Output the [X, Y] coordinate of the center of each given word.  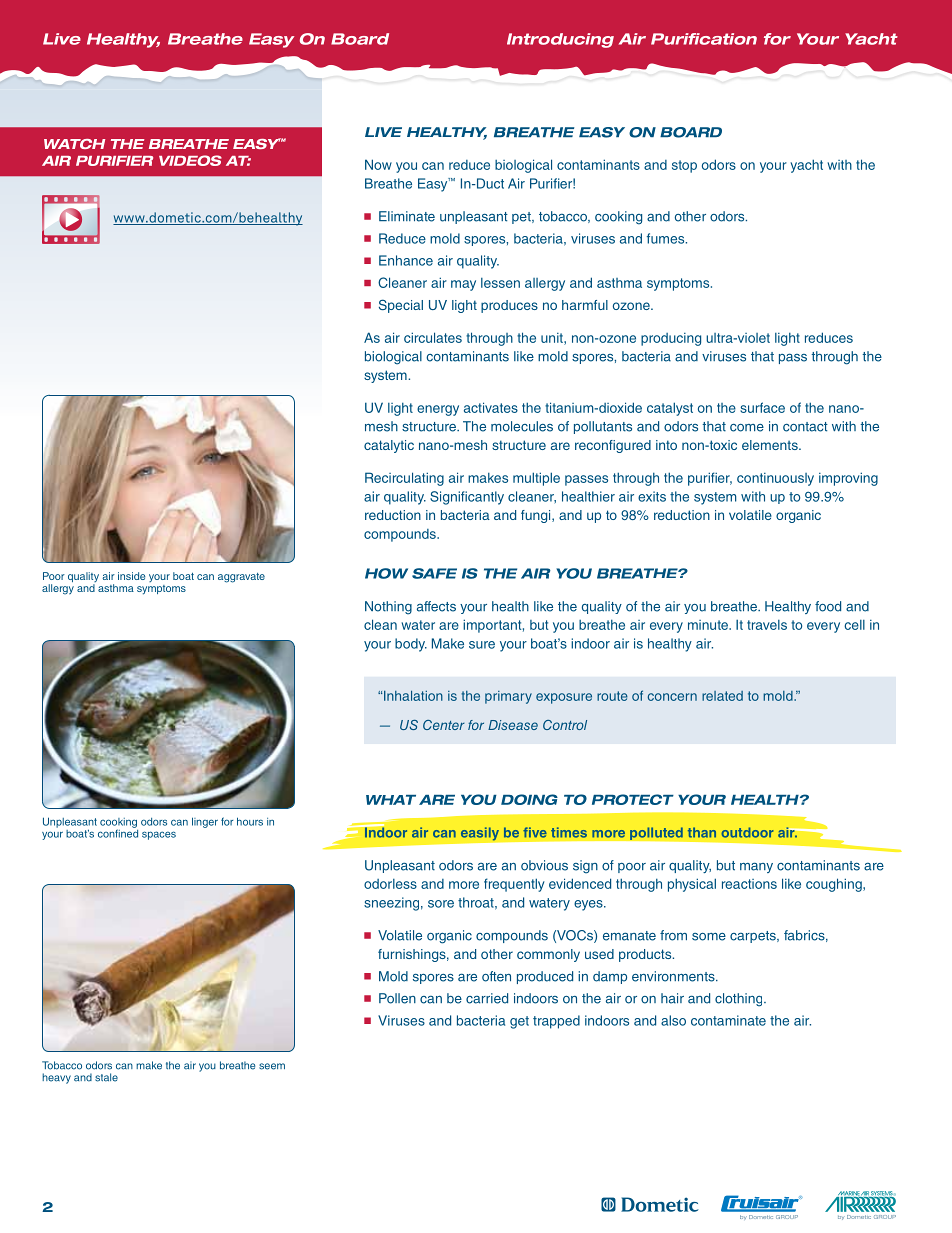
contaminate [728, 1020]
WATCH [74, 144]
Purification [704, 39]
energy [438, 410]
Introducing [560, 40]
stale [106, 1077]
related [722, 696]
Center [444, 725]
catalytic [389, 446]
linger [205, 822]
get [519, 1022]
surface [762, 407]
